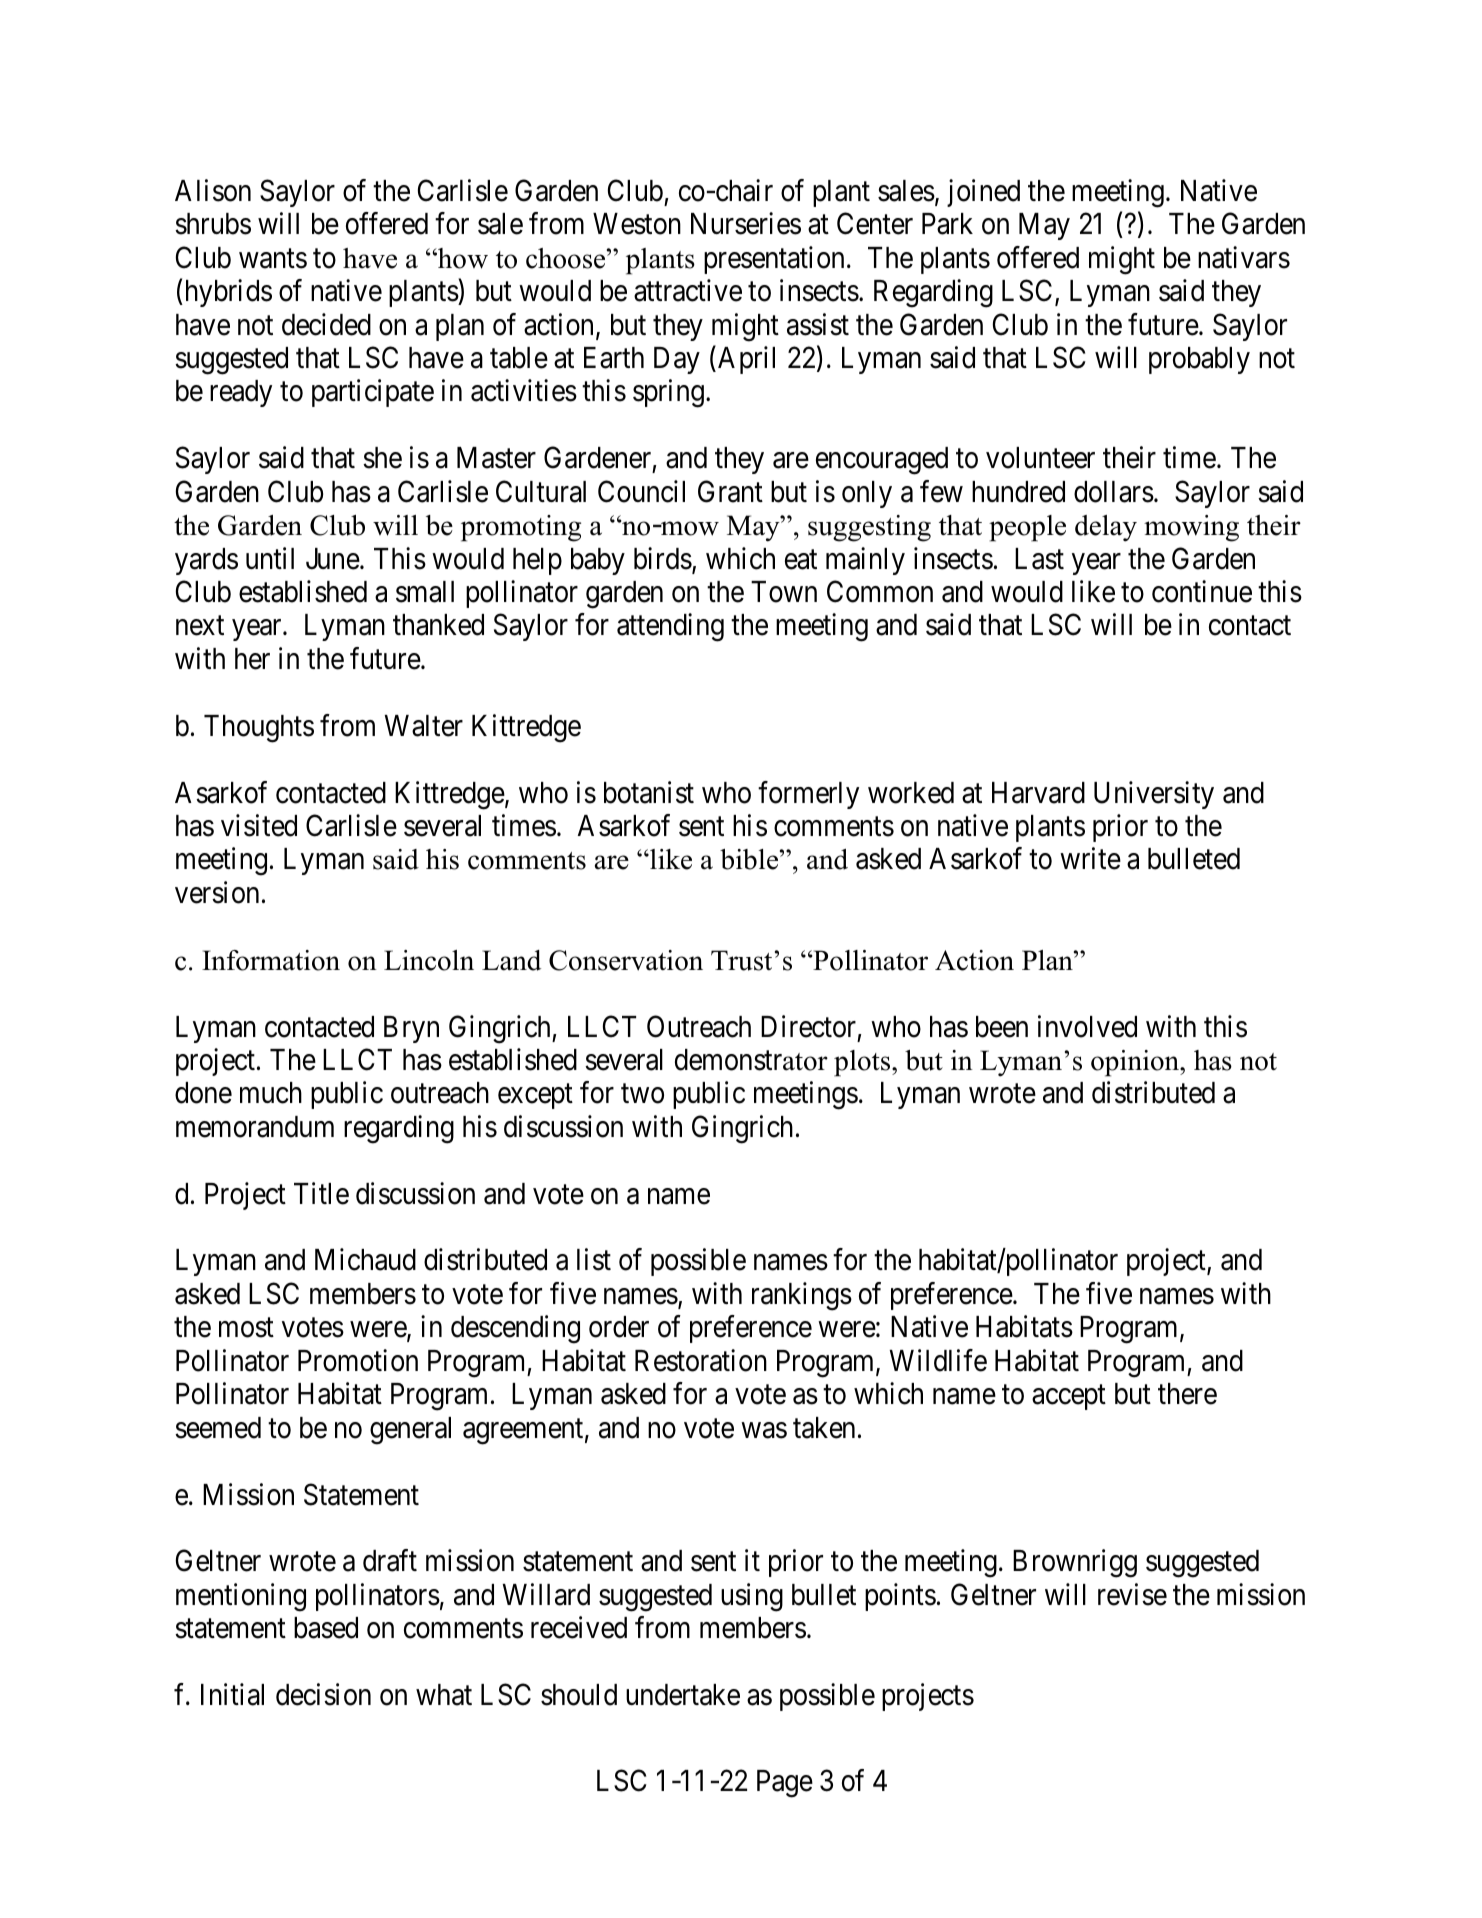 The width and height of the document is (1482, 1918). I want to click on joined, so click(983, 193).
